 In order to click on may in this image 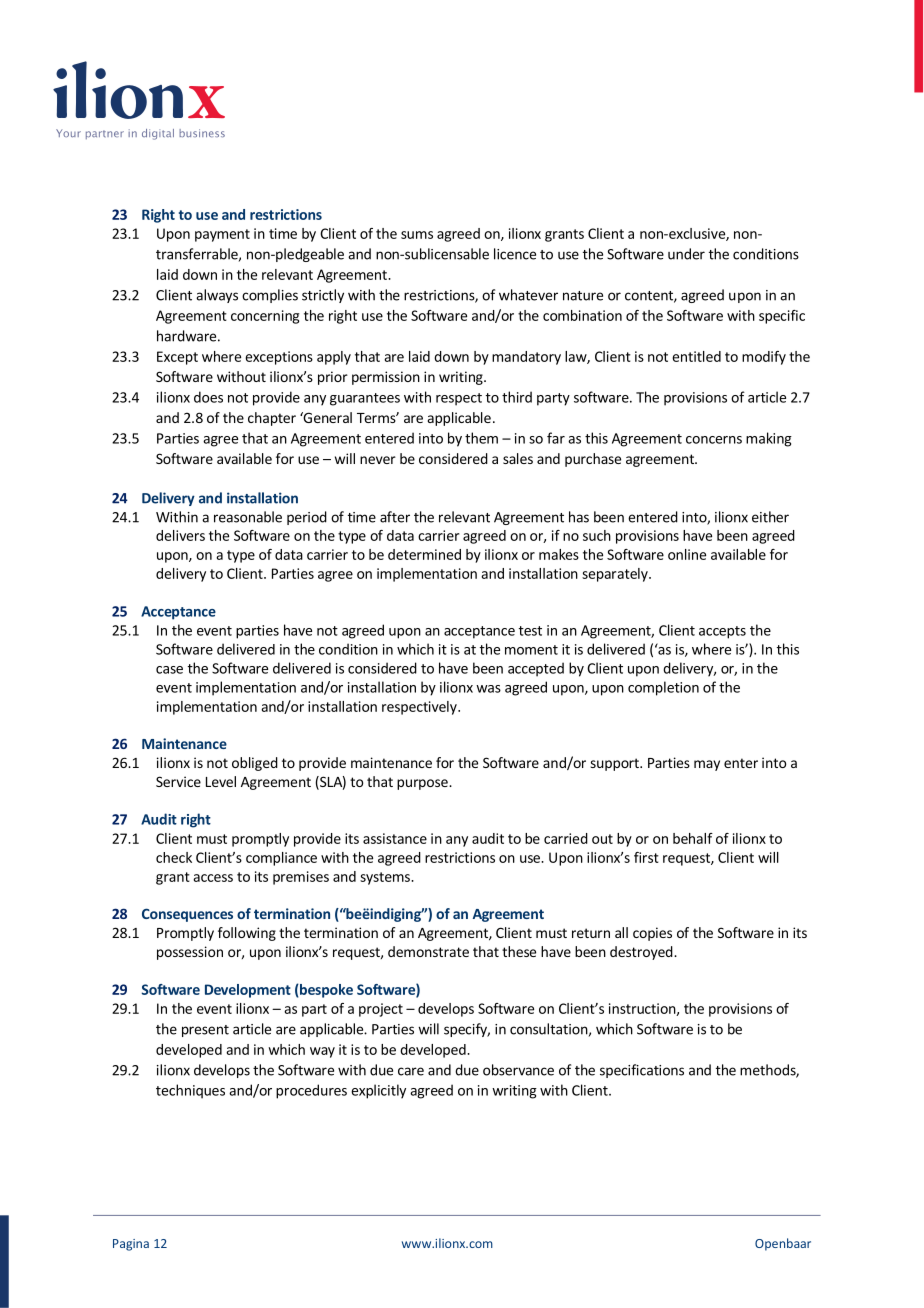, I will do `click(707, 765)`.
